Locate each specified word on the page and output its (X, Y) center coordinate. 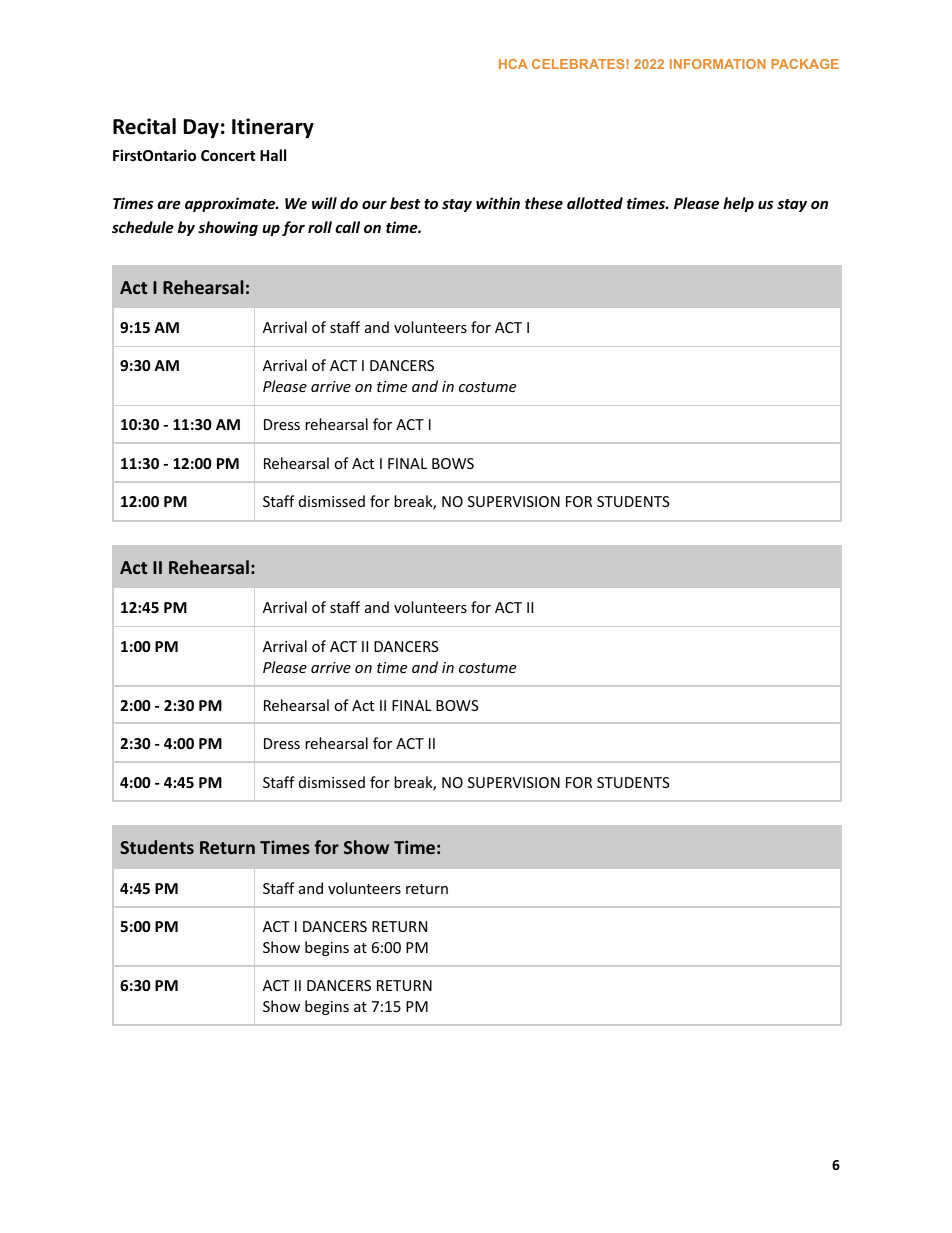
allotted (595, 203)
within (498, 203)
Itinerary (273, 128)
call (347, 227)
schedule (143, 227)
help (738, 204)
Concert (228, 155)
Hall (273, 155)
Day (201, 128)
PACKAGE (805, 64)
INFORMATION (718, 64)
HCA (513, 64)
